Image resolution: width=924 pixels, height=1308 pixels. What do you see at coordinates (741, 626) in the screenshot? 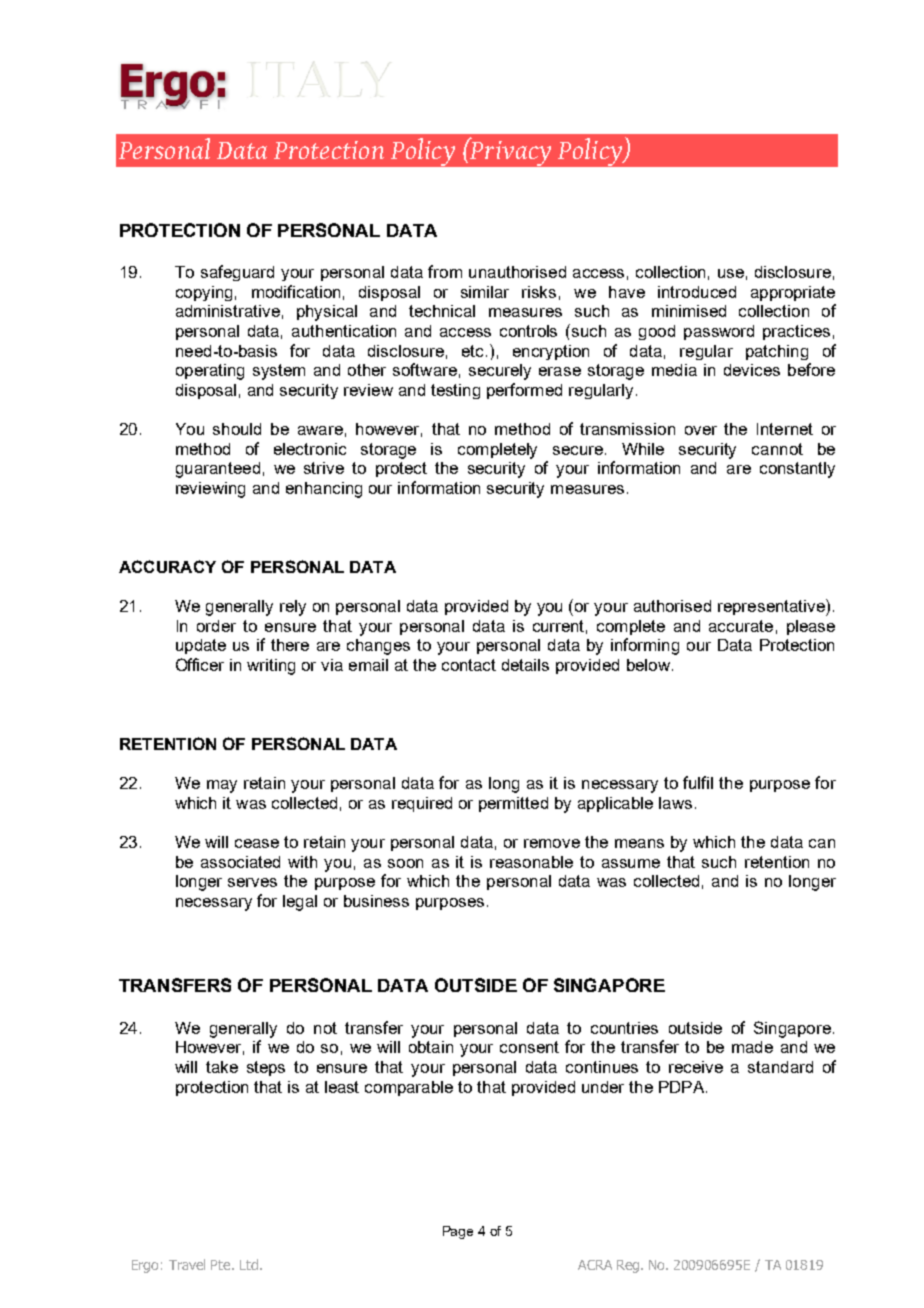
I see `accurate` at bounding box center [741, 626].
